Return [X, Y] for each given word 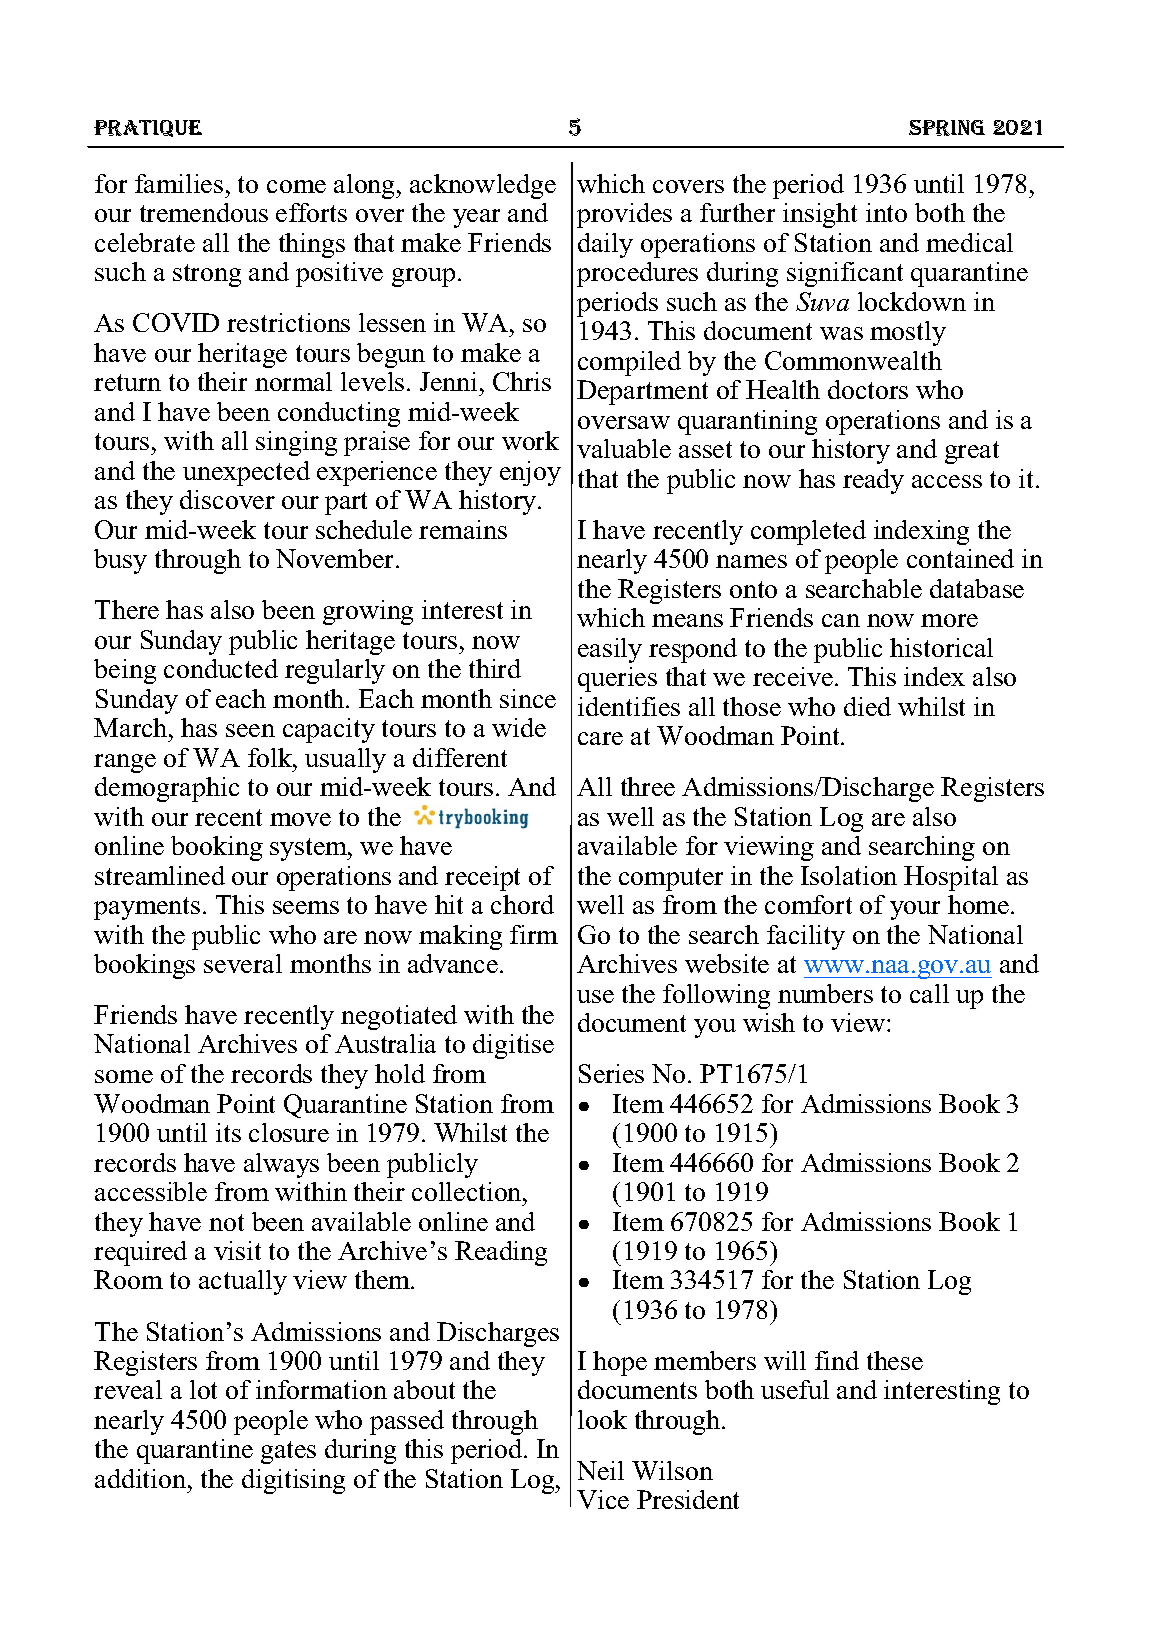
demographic [167, 789]
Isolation [849, 875]
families [179, 183]
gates [288, 1452]
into [886, 212]
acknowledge [483, 186]
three [648, 786]
